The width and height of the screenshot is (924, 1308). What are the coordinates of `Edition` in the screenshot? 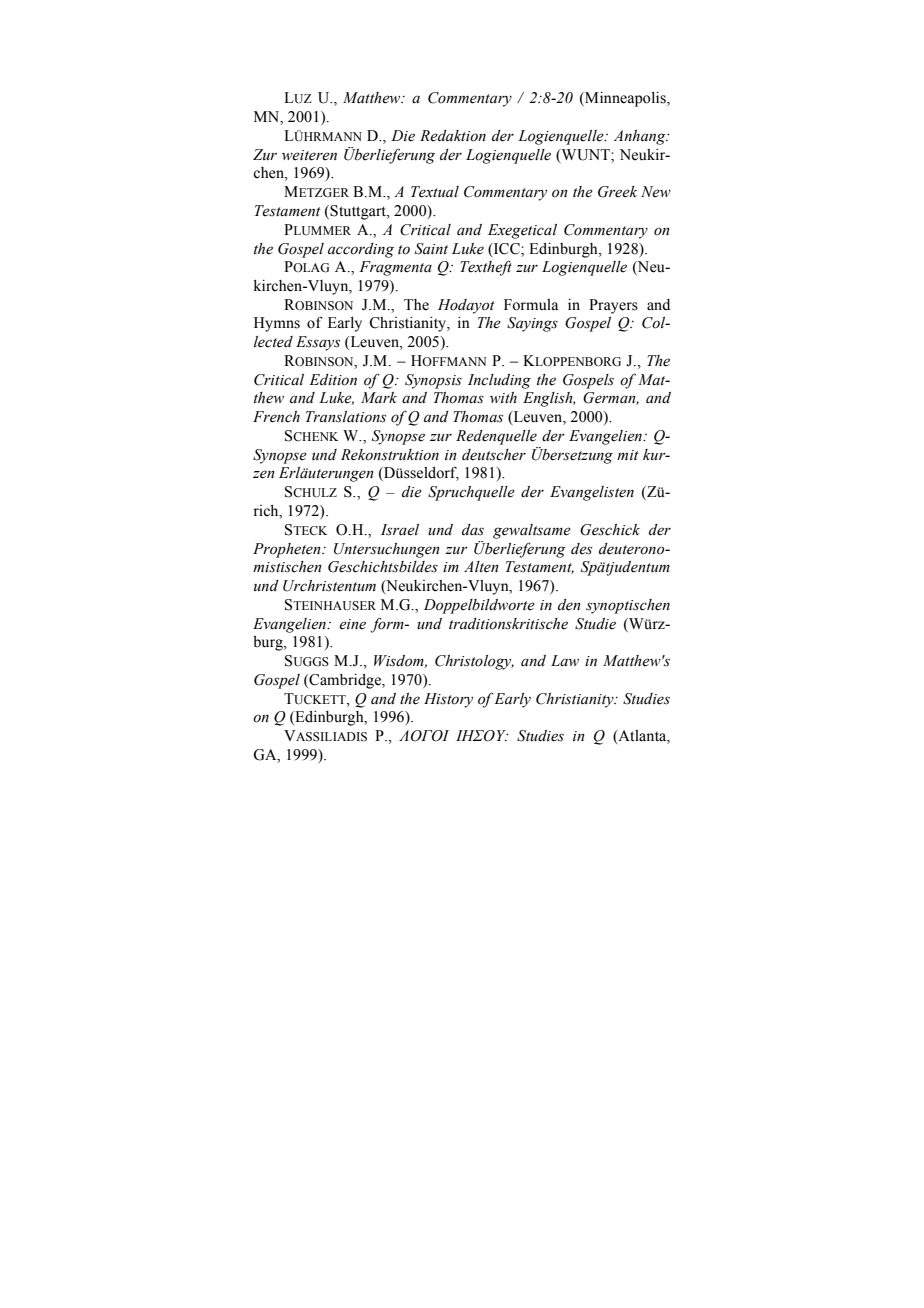 It's located at (333, 380).
